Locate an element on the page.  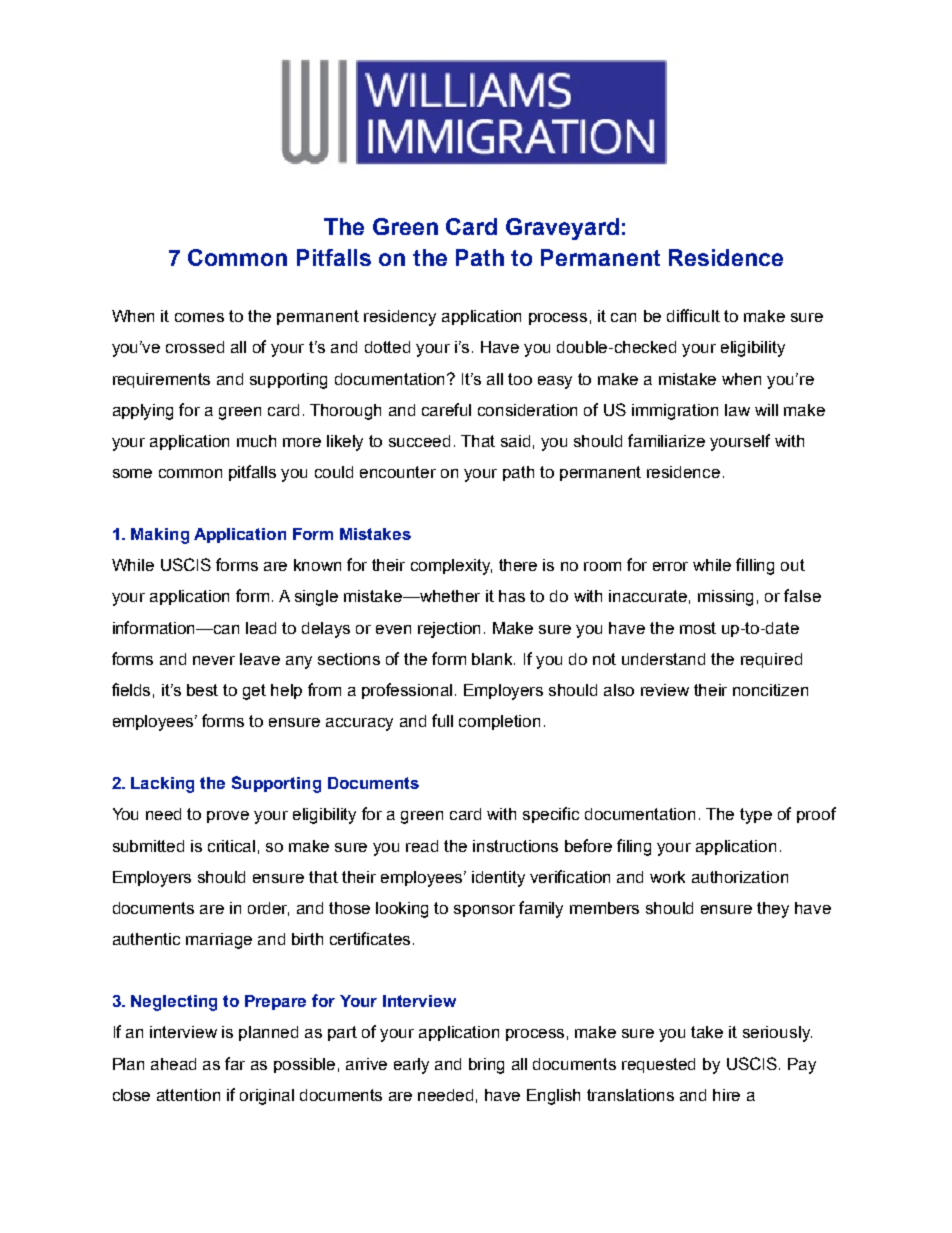
difficult is located at coordinates (693, 315).
